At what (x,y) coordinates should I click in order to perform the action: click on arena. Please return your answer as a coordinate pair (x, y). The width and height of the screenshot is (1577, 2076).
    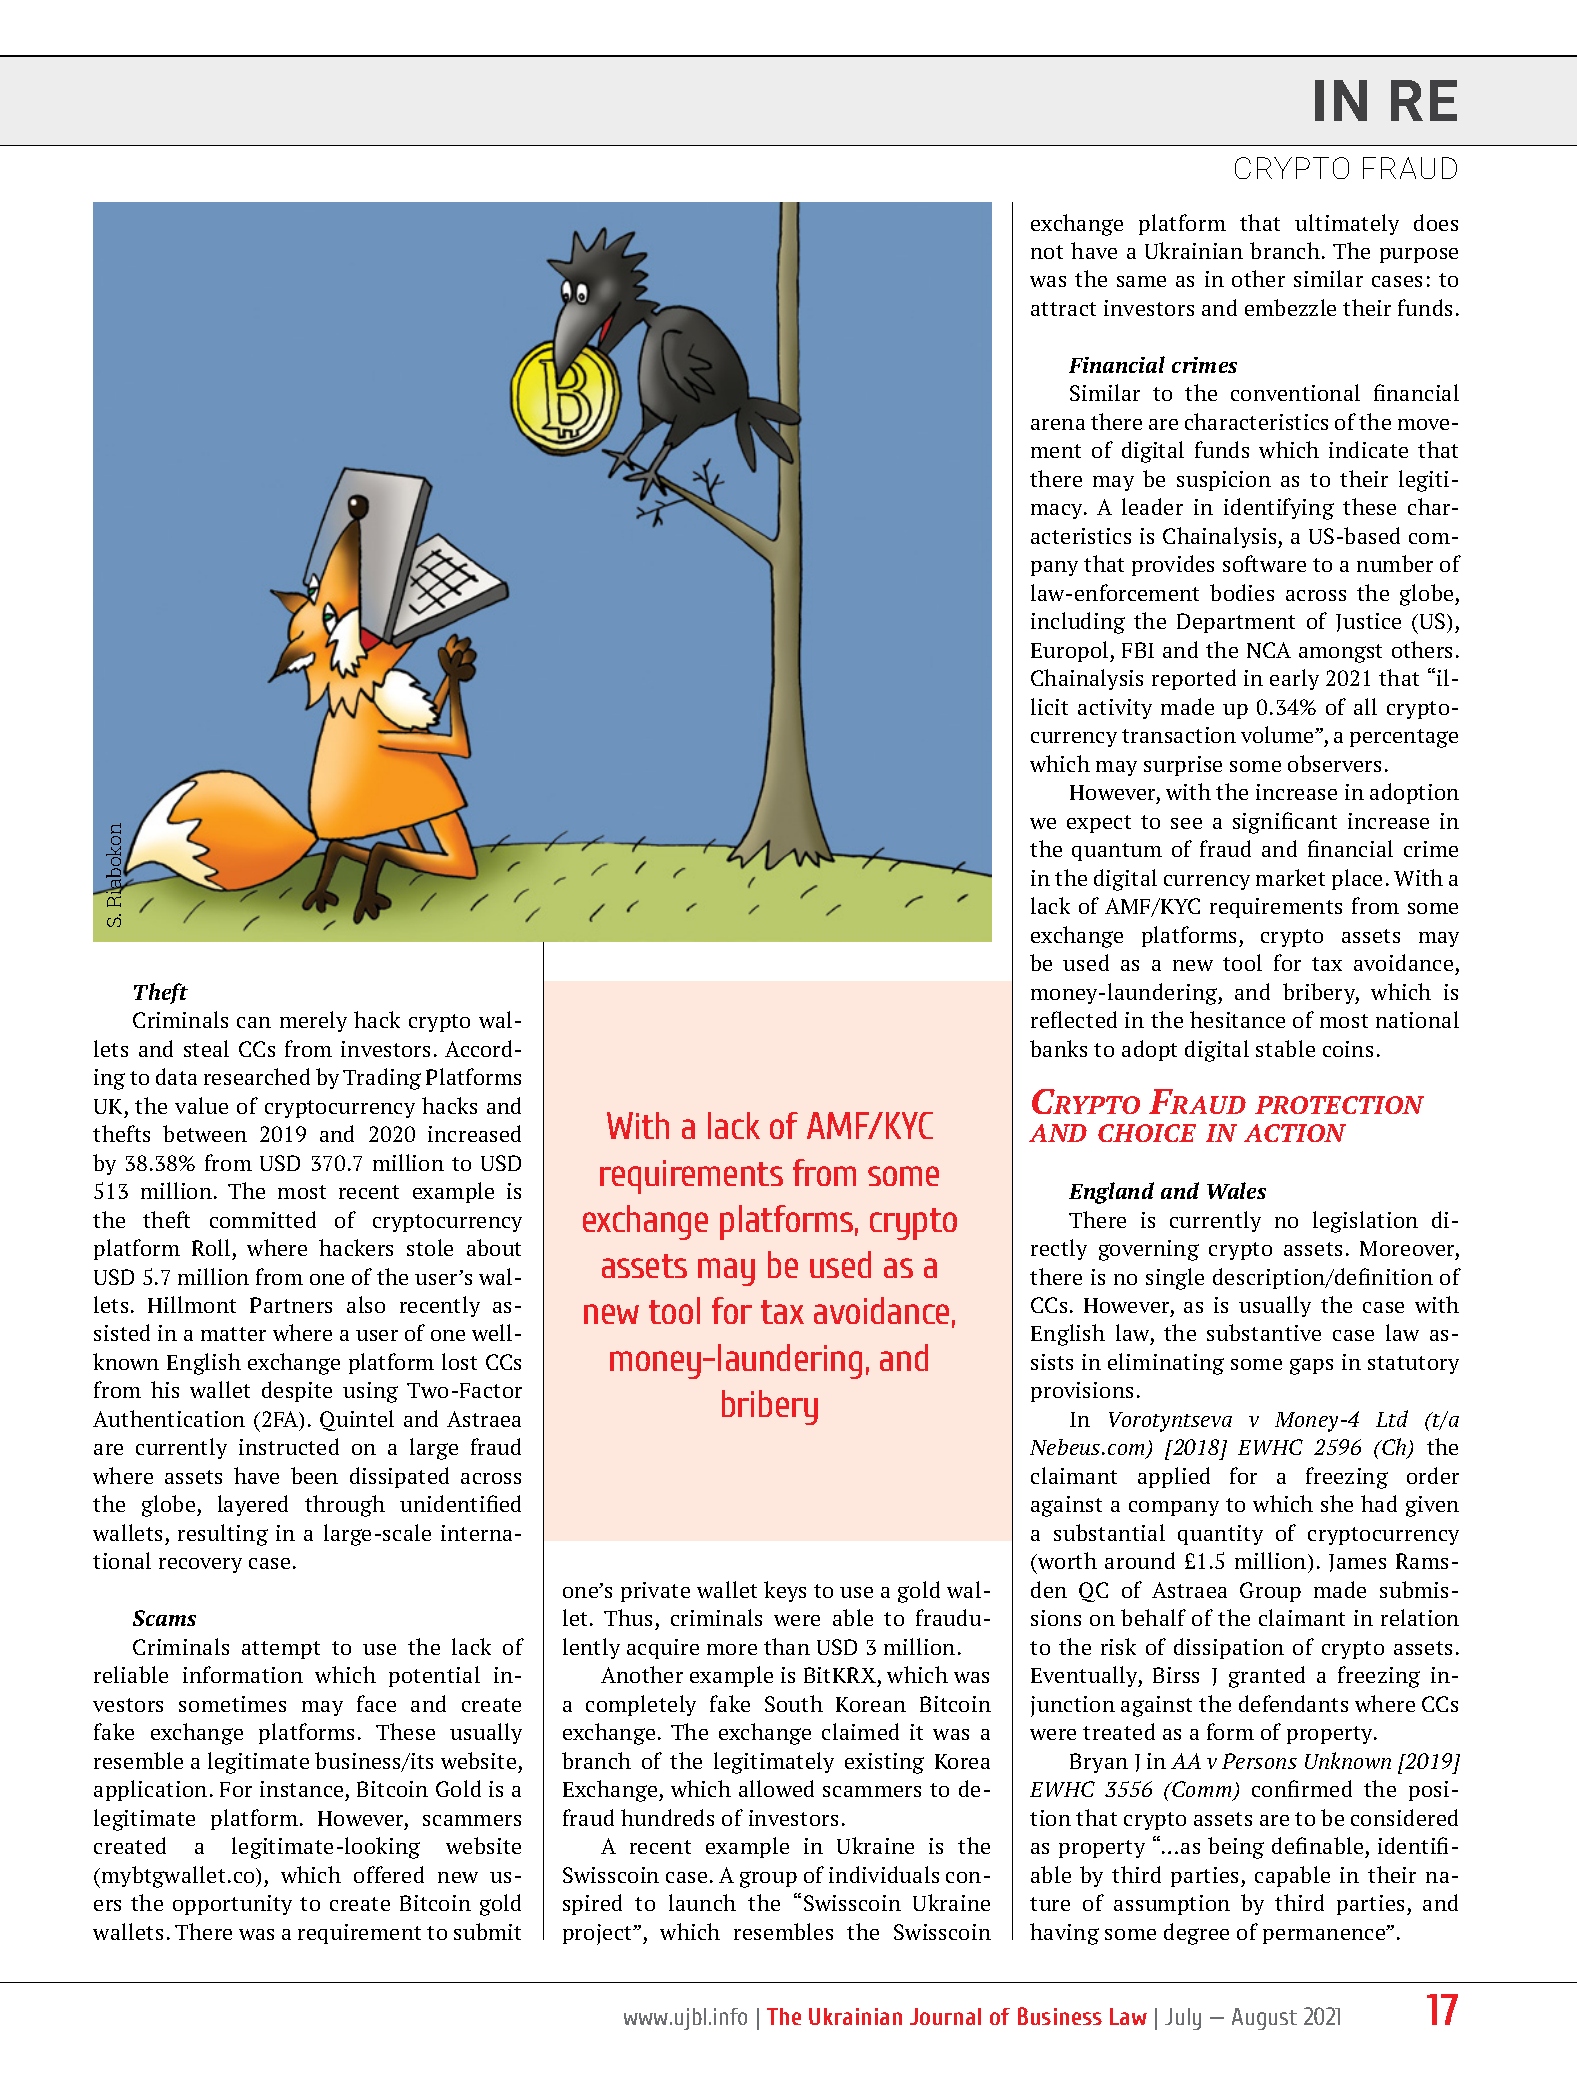
    Looking at the image, I should click on (1058, 424).
